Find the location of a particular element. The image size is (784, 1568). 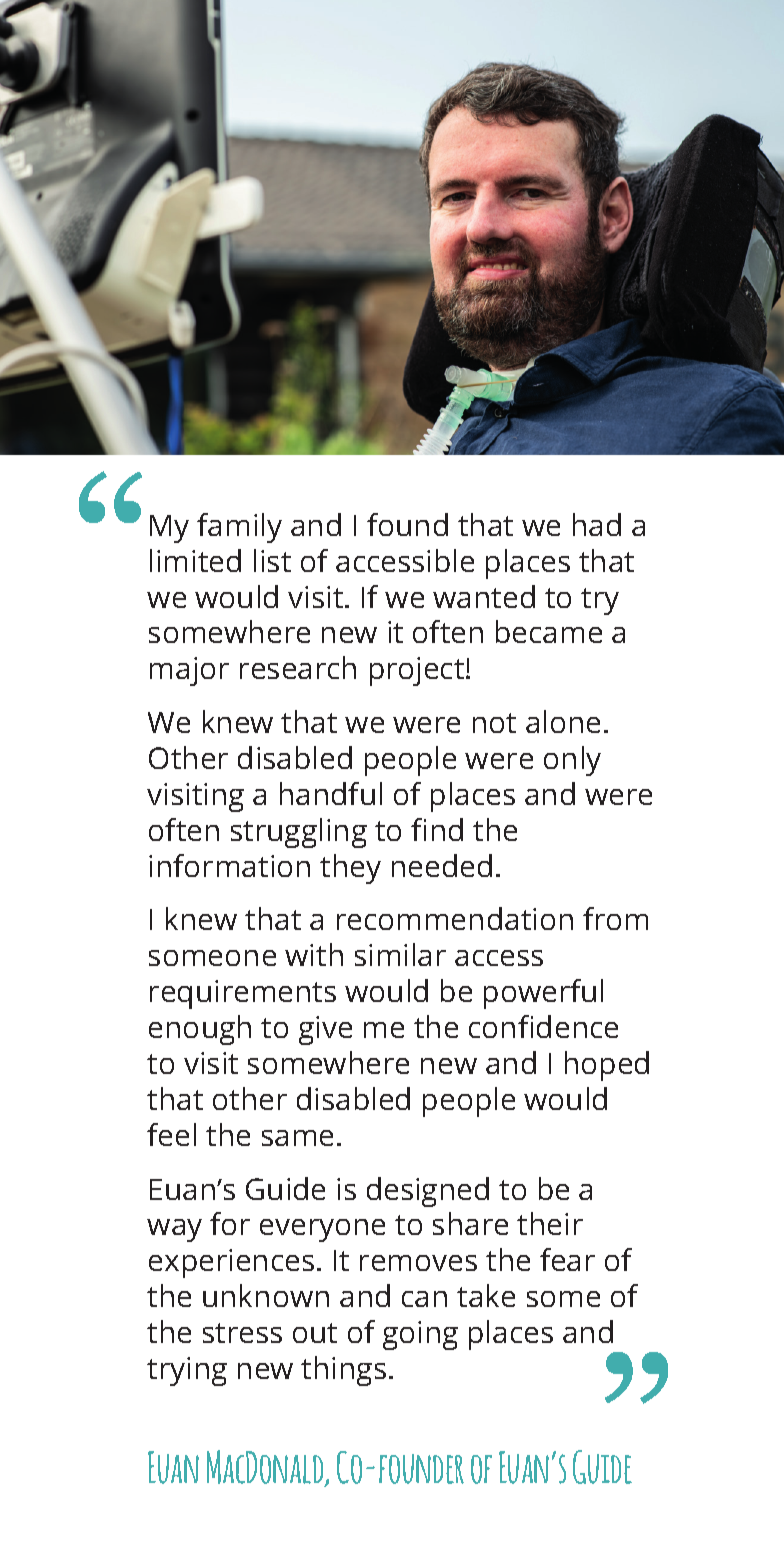

powerful is located at coordinates (543, 994).
